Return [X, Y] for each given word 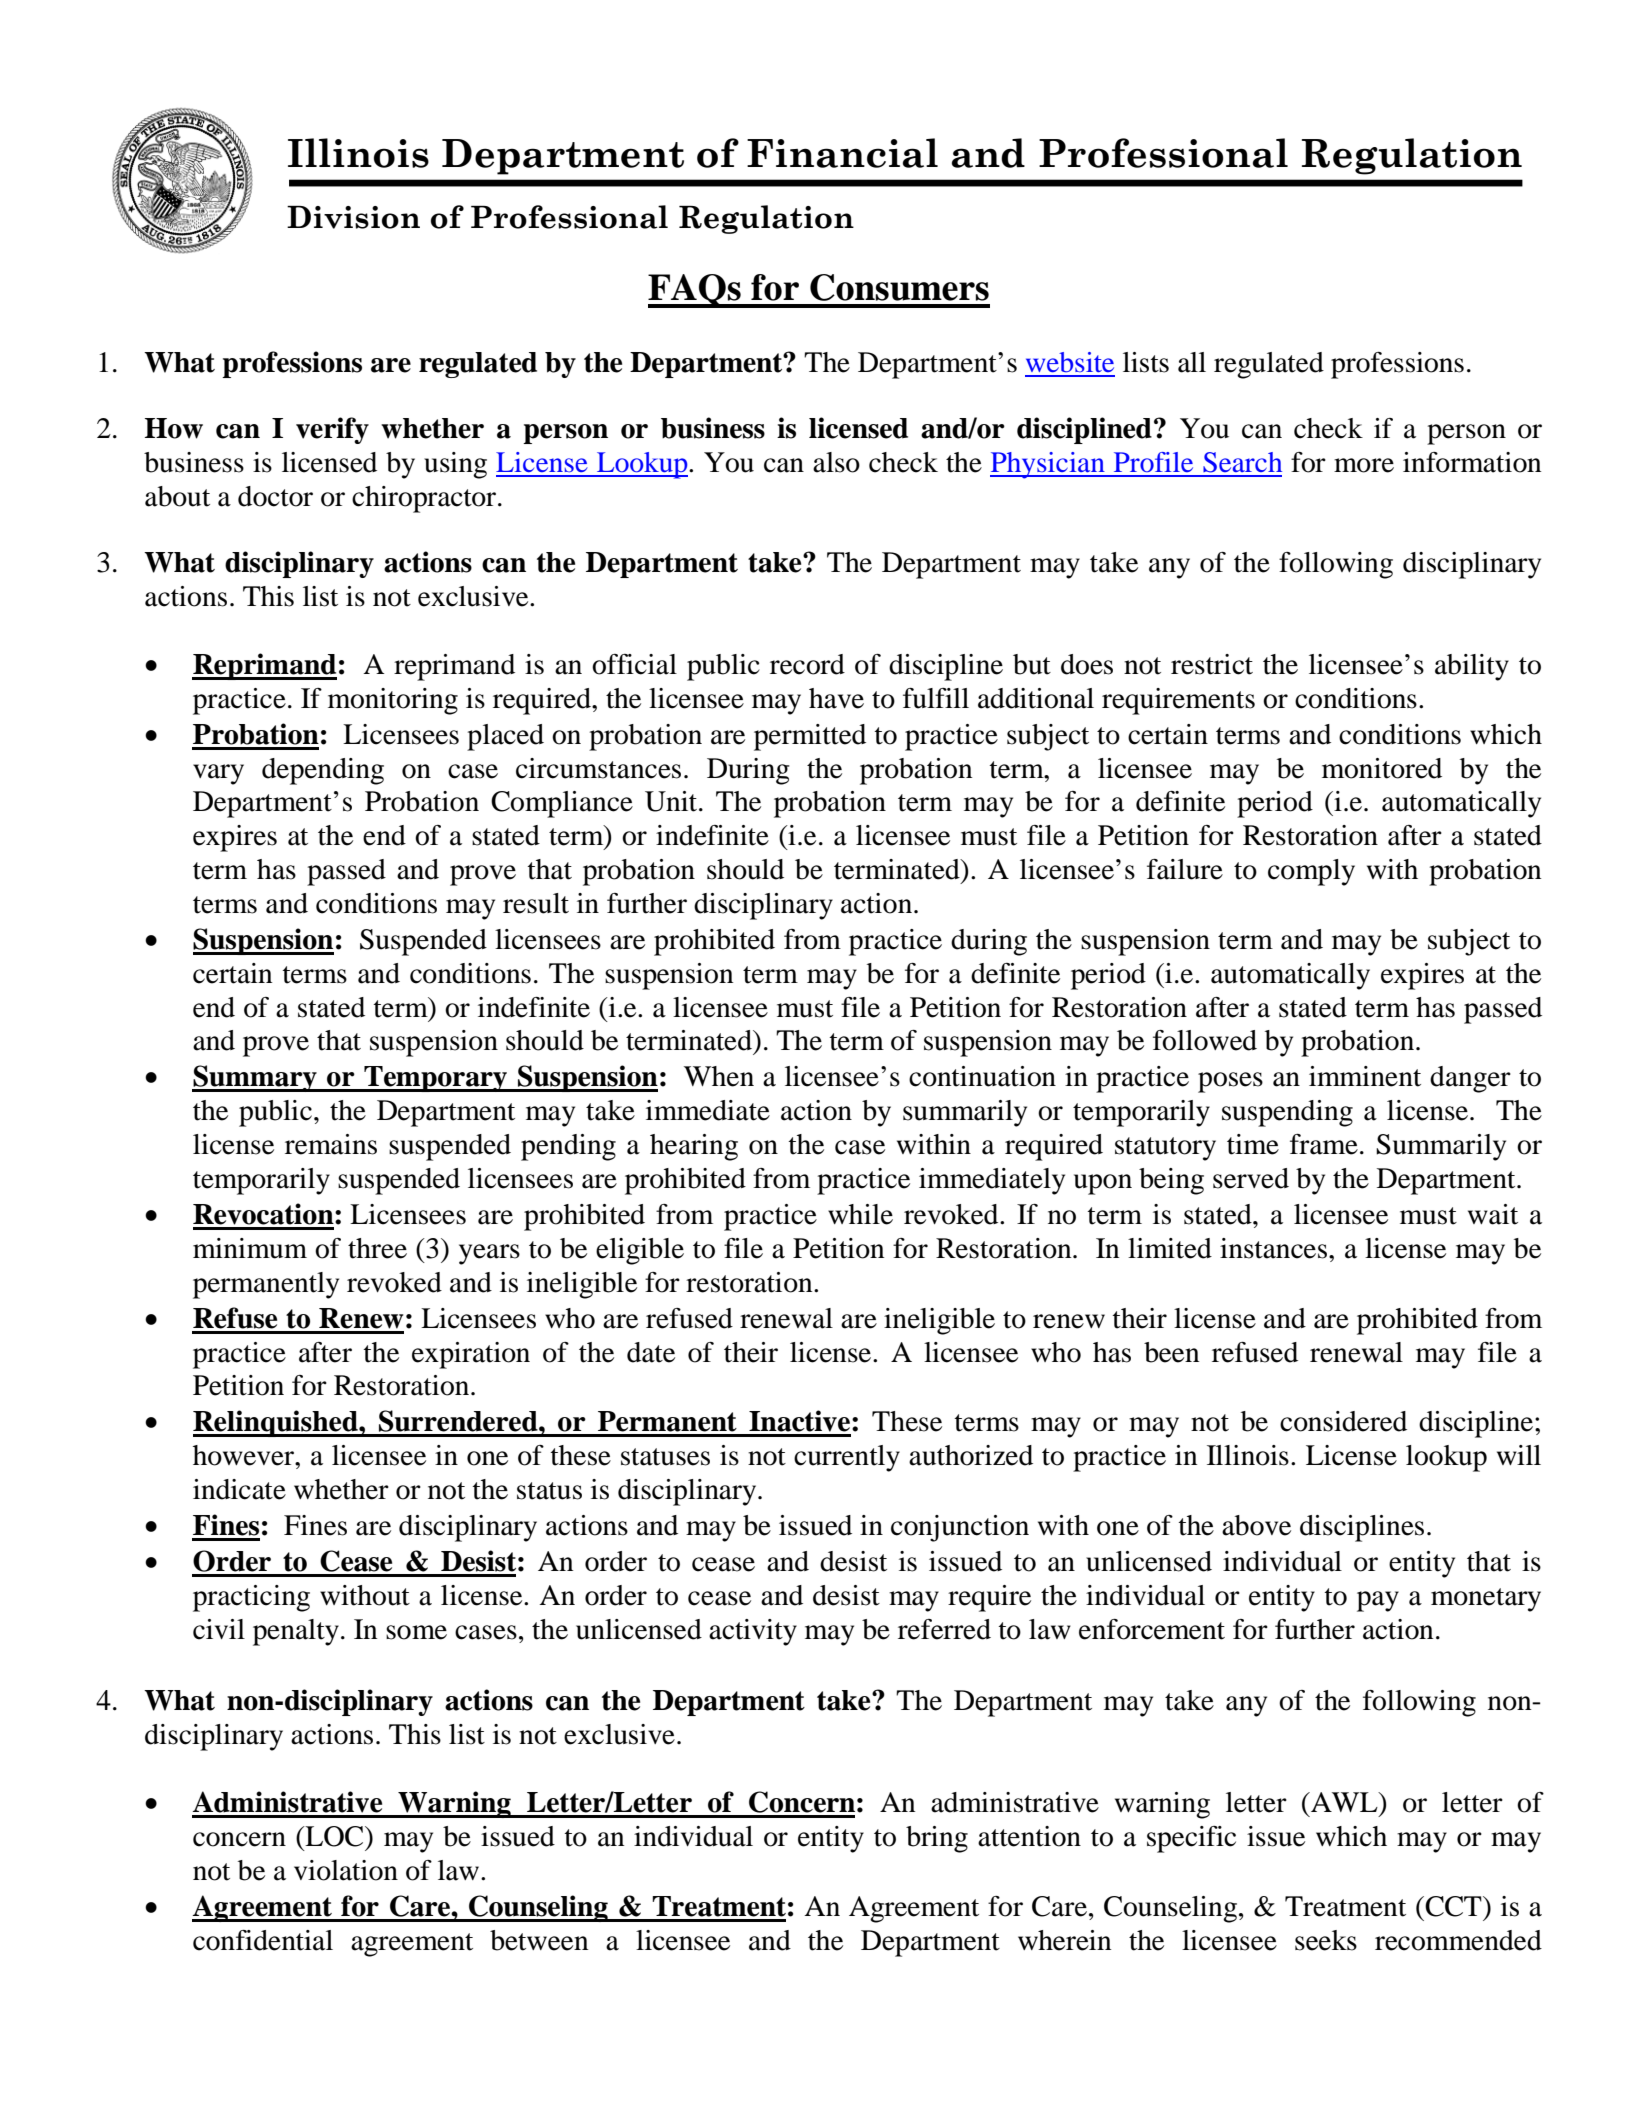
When [719, 1076]
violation [346, 1870]
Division [353, 217]
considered [1343, 1421]
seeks [1326, 1940]
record [807, 664]
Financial [842, 153]
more [1364, 465]
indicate [239, 1489]
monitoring [393, 701]
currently [847, 1458]
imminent [1365, 1076]
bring [937, 1839]
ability [1472, 667]
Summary [255, 1078]
